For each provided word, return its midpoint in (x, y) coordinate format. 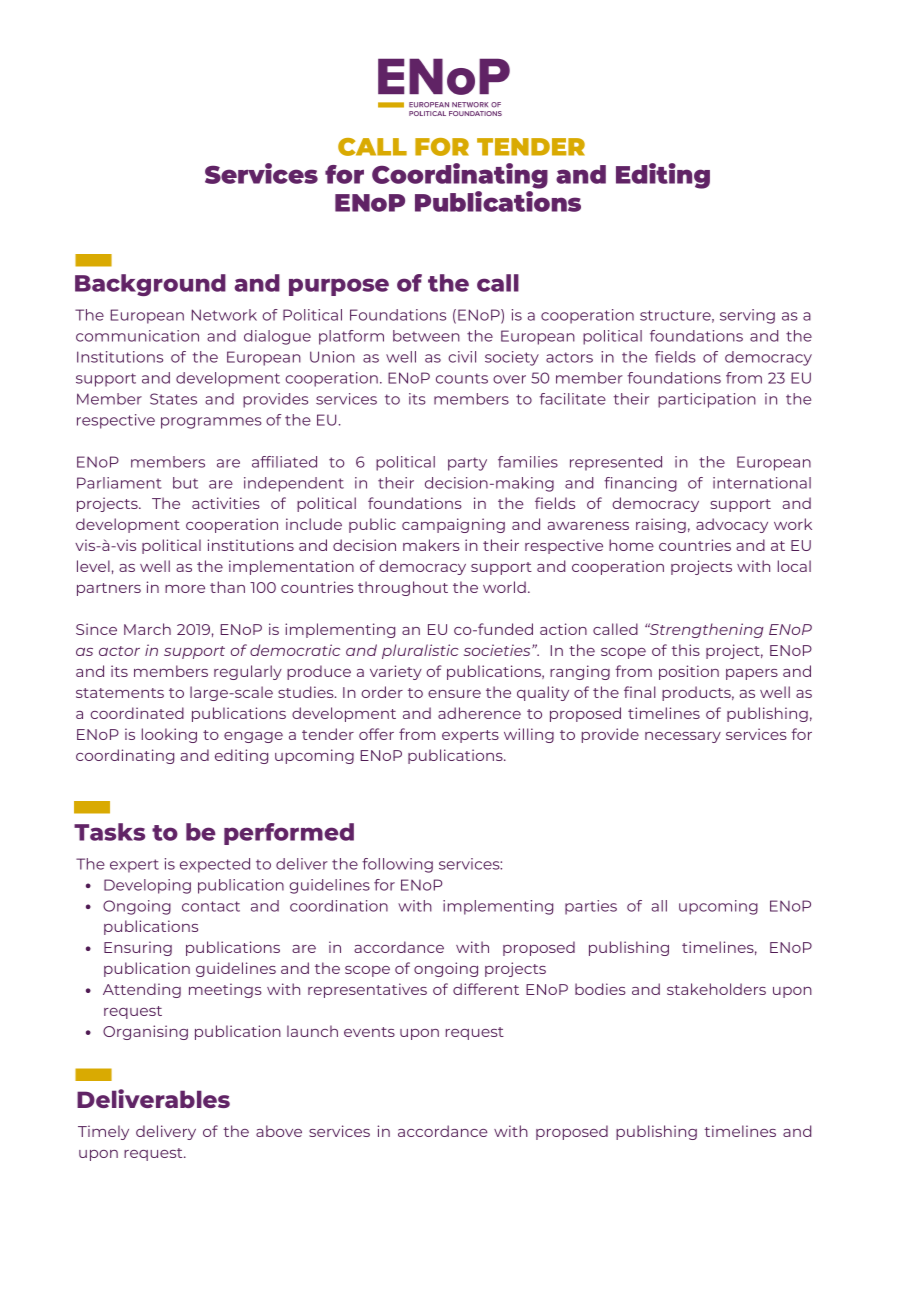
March (147, 629)
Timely (103, 1132)
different (486, 989)
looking (169, 735)
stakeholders (716, 989)
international (762, 483)
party (467, 464)
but (185, 483)
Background (150, 285)
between (426, 336)
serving (747, 316)
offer (376, 734)
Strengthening (706, 630)
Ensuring (138, 948)
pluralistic (420, 651)
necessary (683, 737)
